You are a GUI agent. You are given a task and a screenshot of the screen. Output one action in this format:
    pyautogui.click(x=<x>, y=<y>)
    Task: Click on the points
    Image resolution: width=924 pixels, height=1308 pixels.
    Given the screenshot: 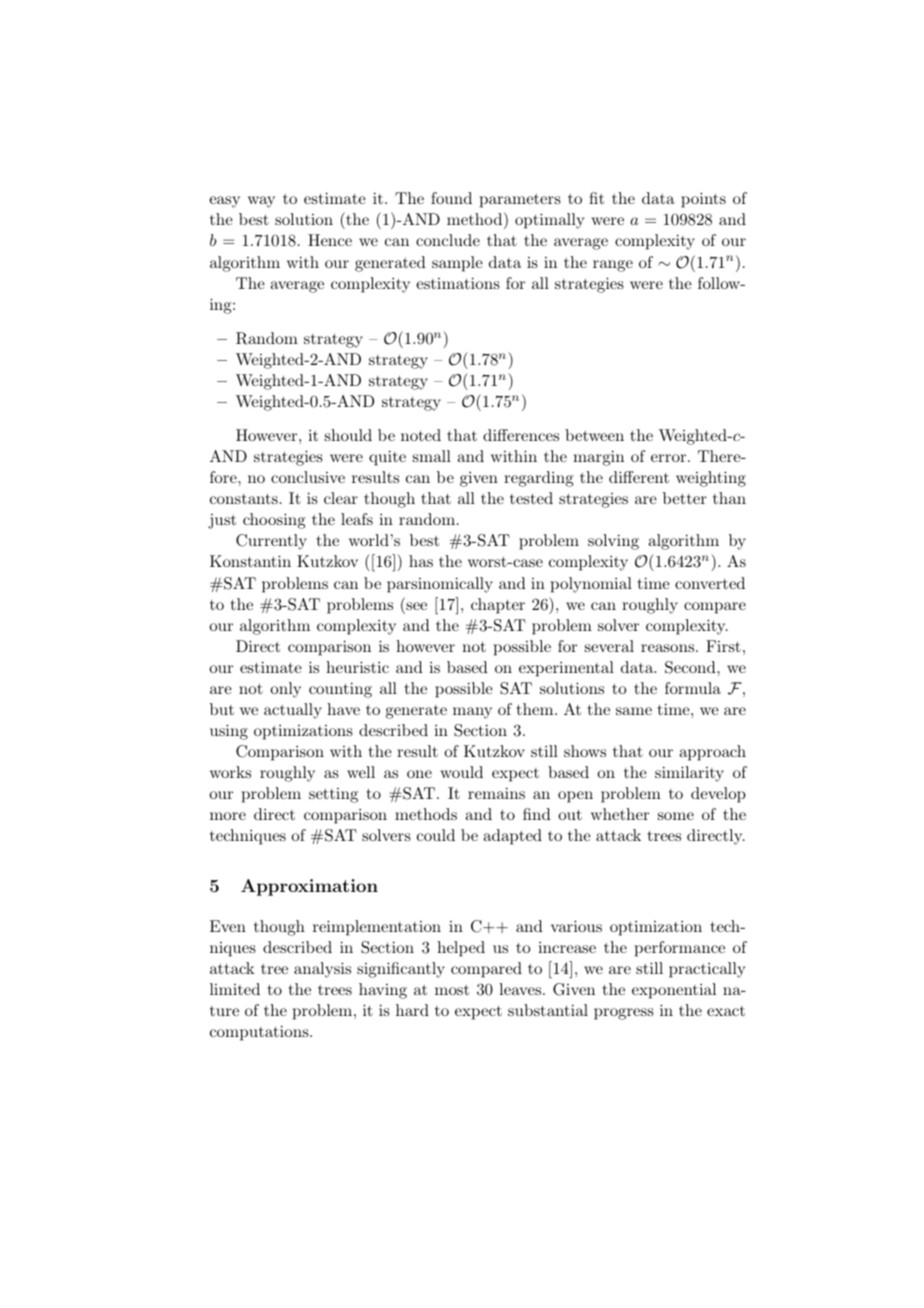 What is the action you would take?
    pyautogui.click(x=703, y=200)
